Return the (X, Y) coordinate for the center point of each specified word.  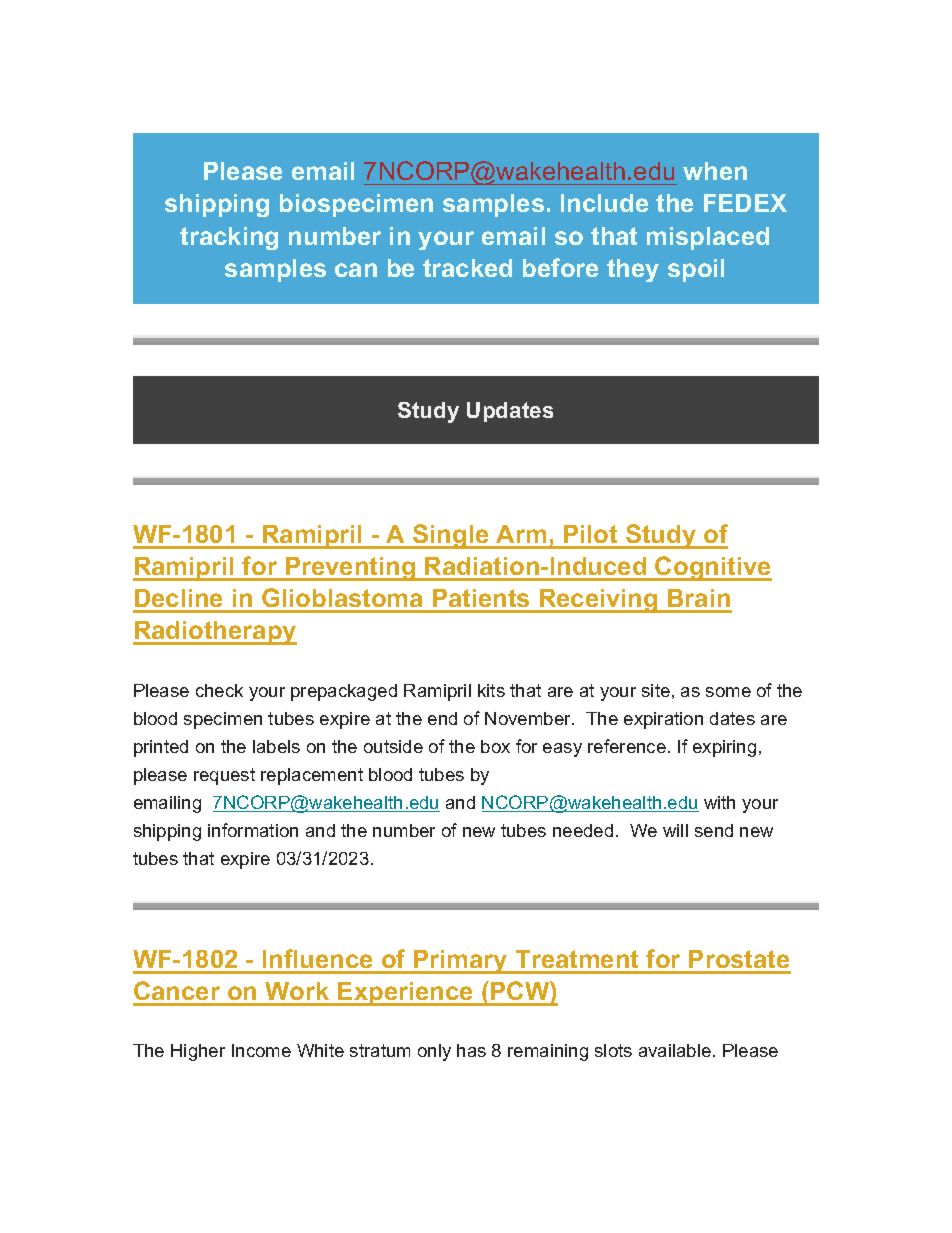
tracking (229, 238)
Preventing (351, 569)
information (253, 830)
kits (491, 690)
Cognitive (713, 568)
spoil (696, 270)
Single (451, 536)
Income (261, 1050)
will (675, 830)
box (495, 746)
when (715, 171)
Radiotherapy (215, 633)
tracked (467, 268)
